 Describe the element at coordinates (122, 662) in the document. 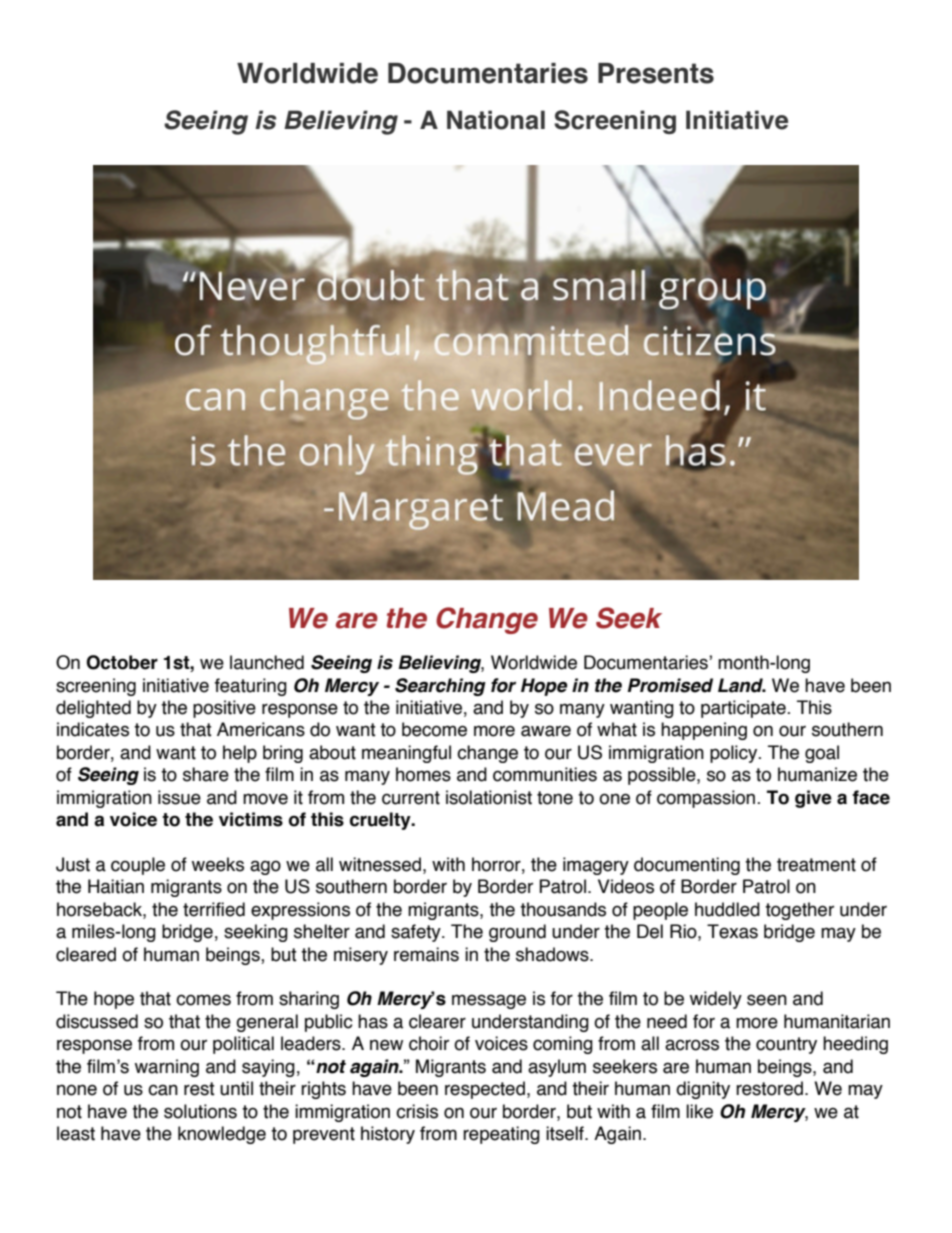

I see `October` at that location.
